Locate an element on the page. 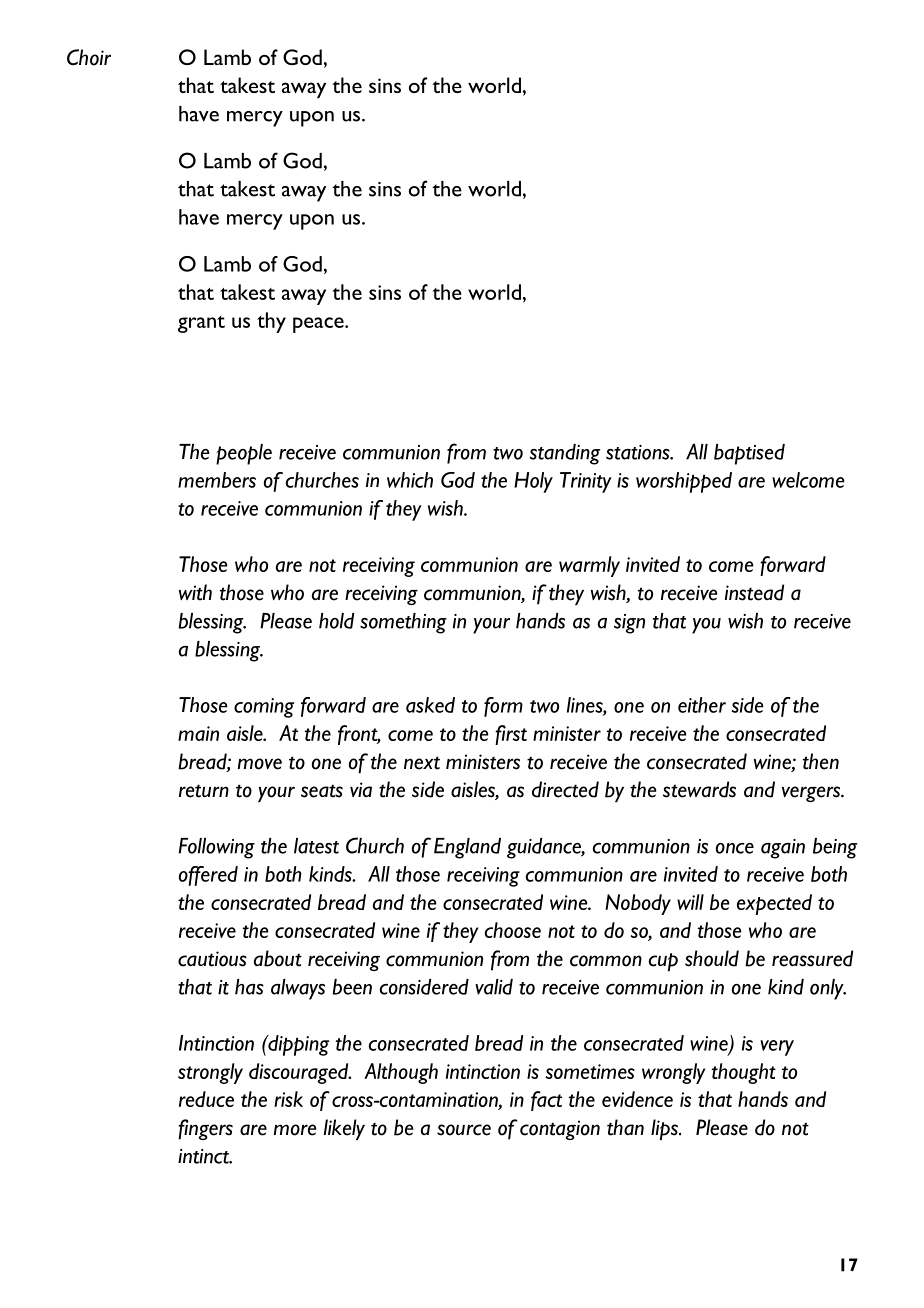  with is located at coordinates (195, 592).
